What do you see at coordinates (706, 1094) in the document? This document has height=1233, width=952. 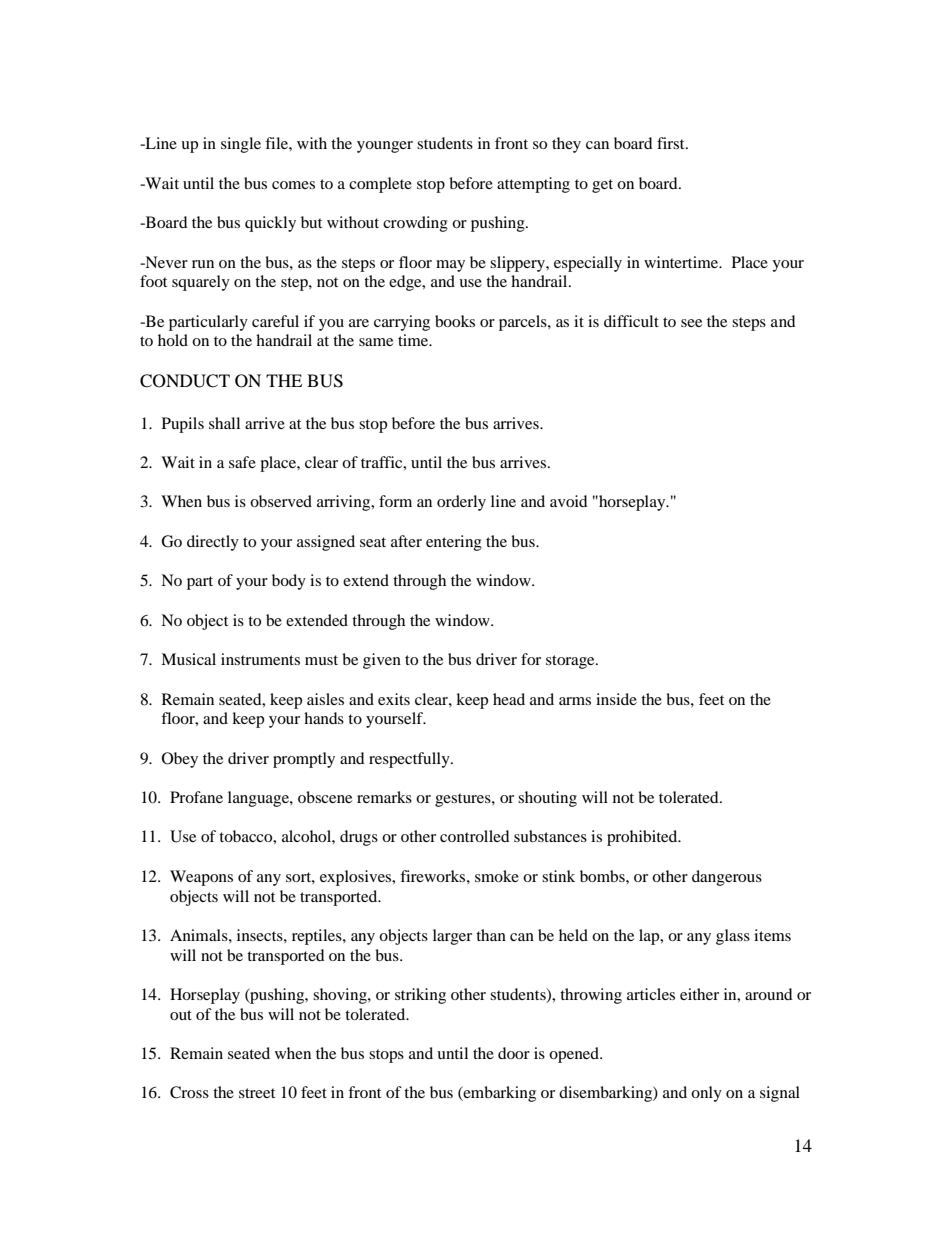 I see `only` at bounding box center [706, 1094].
